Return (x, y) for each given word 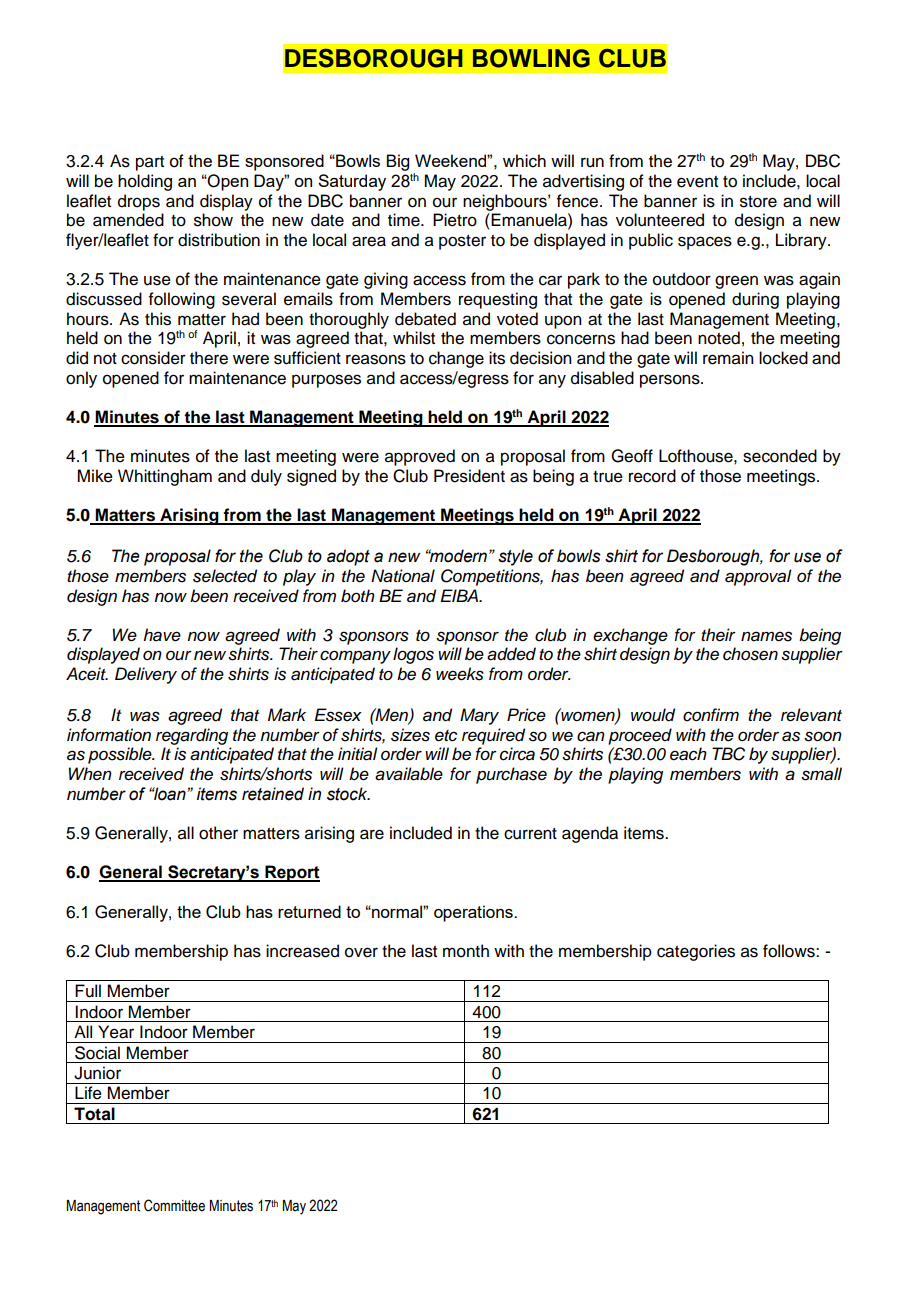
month (466, 951)
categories (696, 952)
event (697, 182)
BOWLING (531, 58)
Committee (174, 1205)
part (150, 163)
